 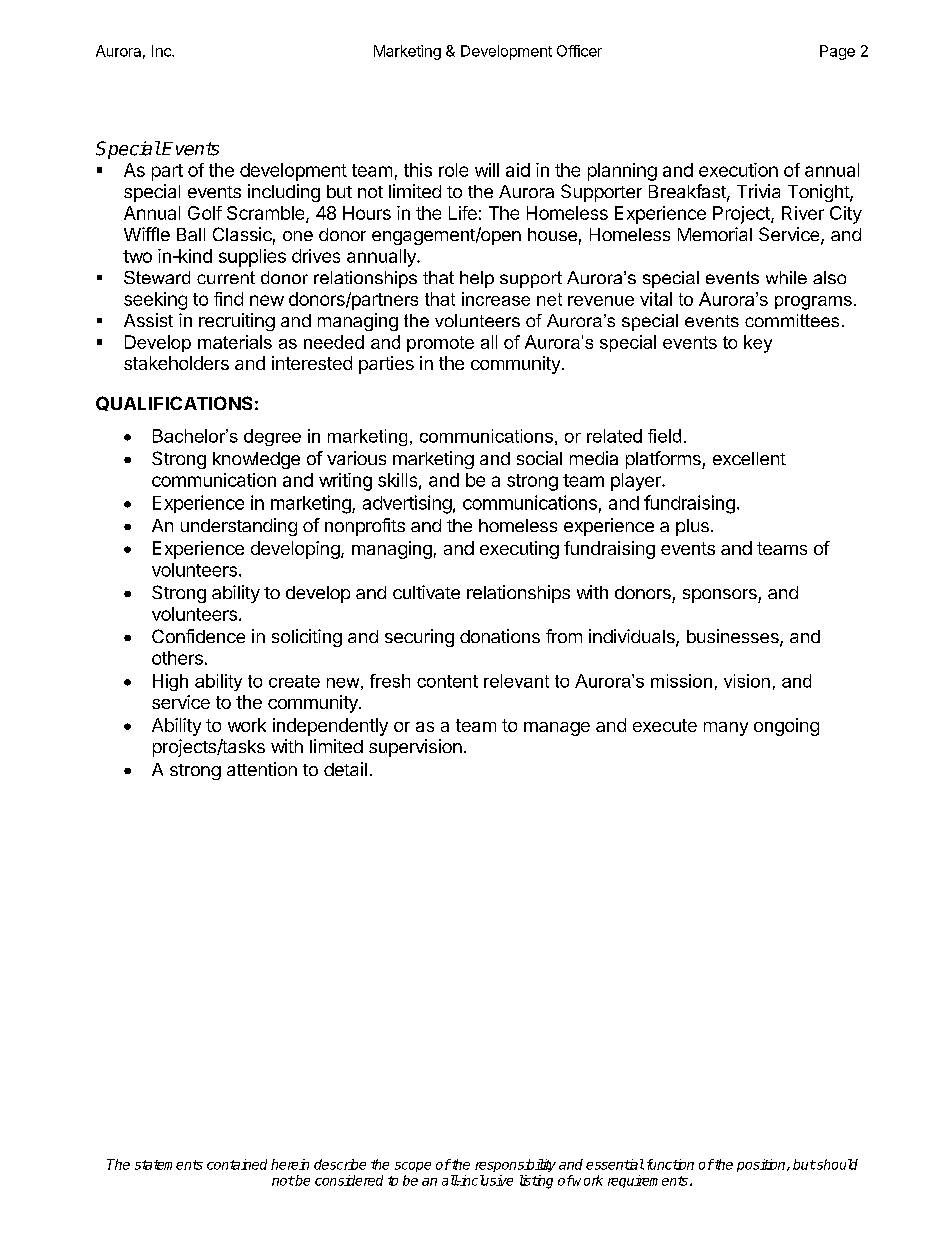 I want to click on businesses, so click(x=734, y=637).
